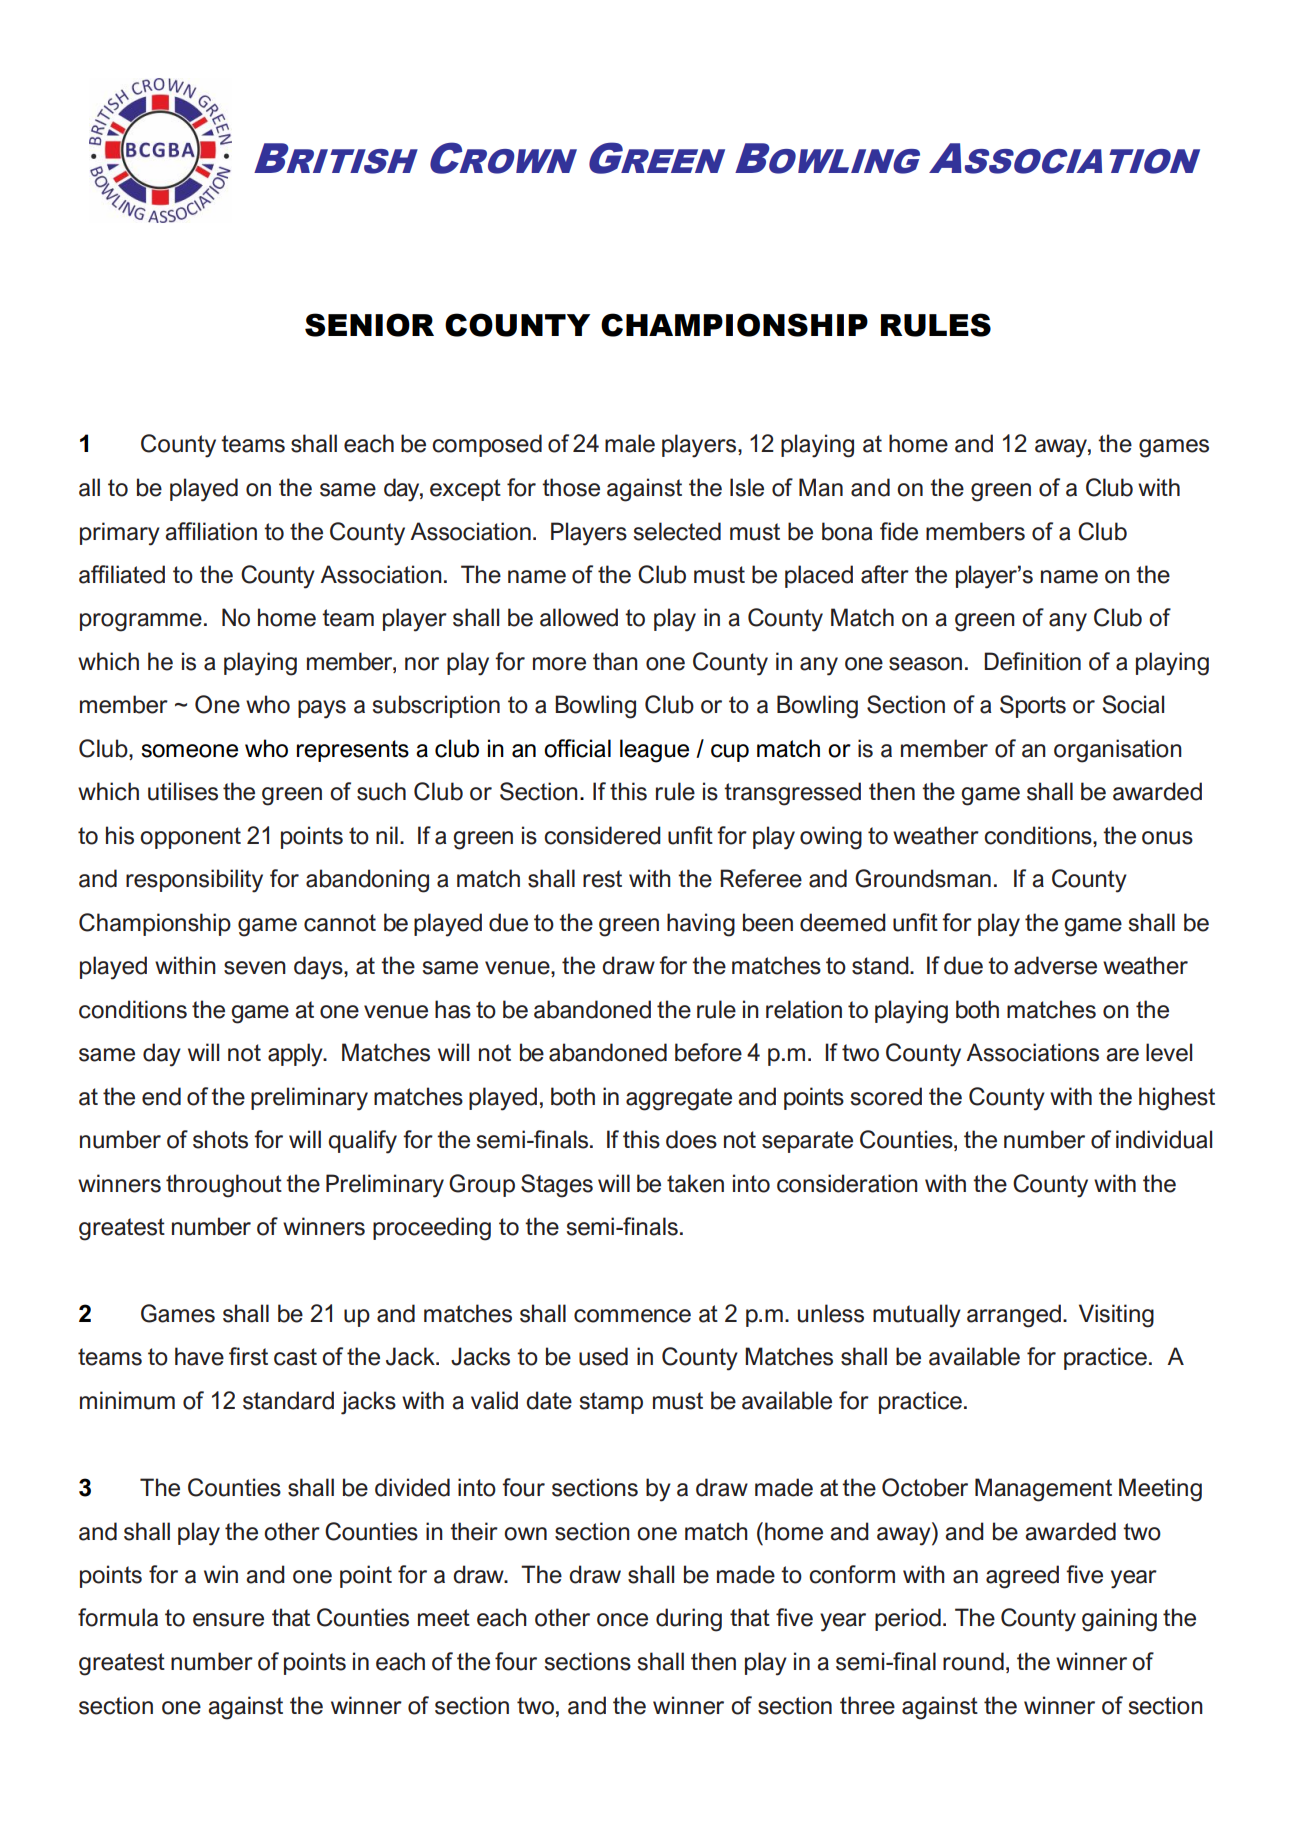 This image has width=1297, height=1834. Describe the element at coordinates (630, 443) in the image. I see `male` at that location.
